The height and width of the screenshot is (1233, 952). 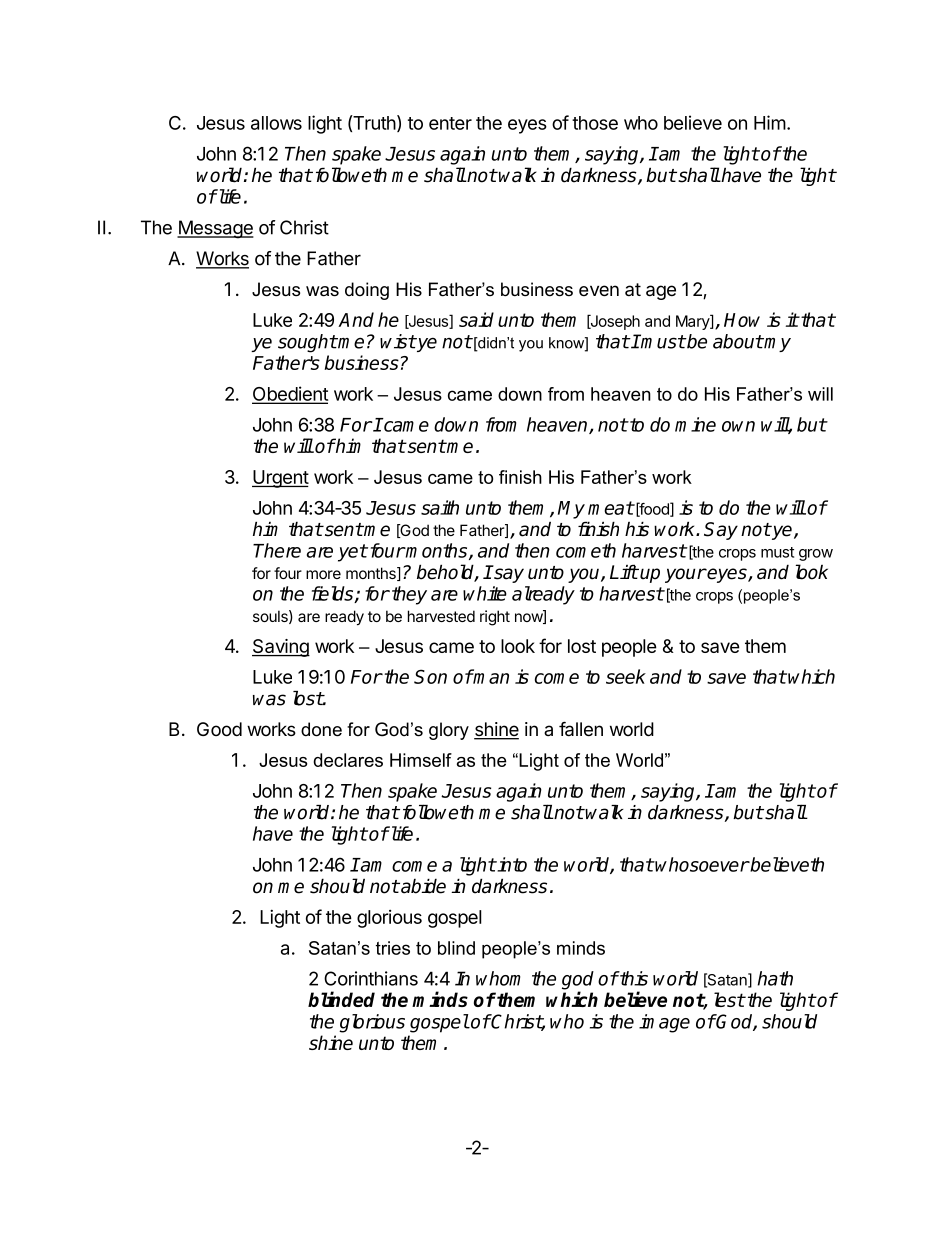 I want to click on There, so click(x=277, y=550).
